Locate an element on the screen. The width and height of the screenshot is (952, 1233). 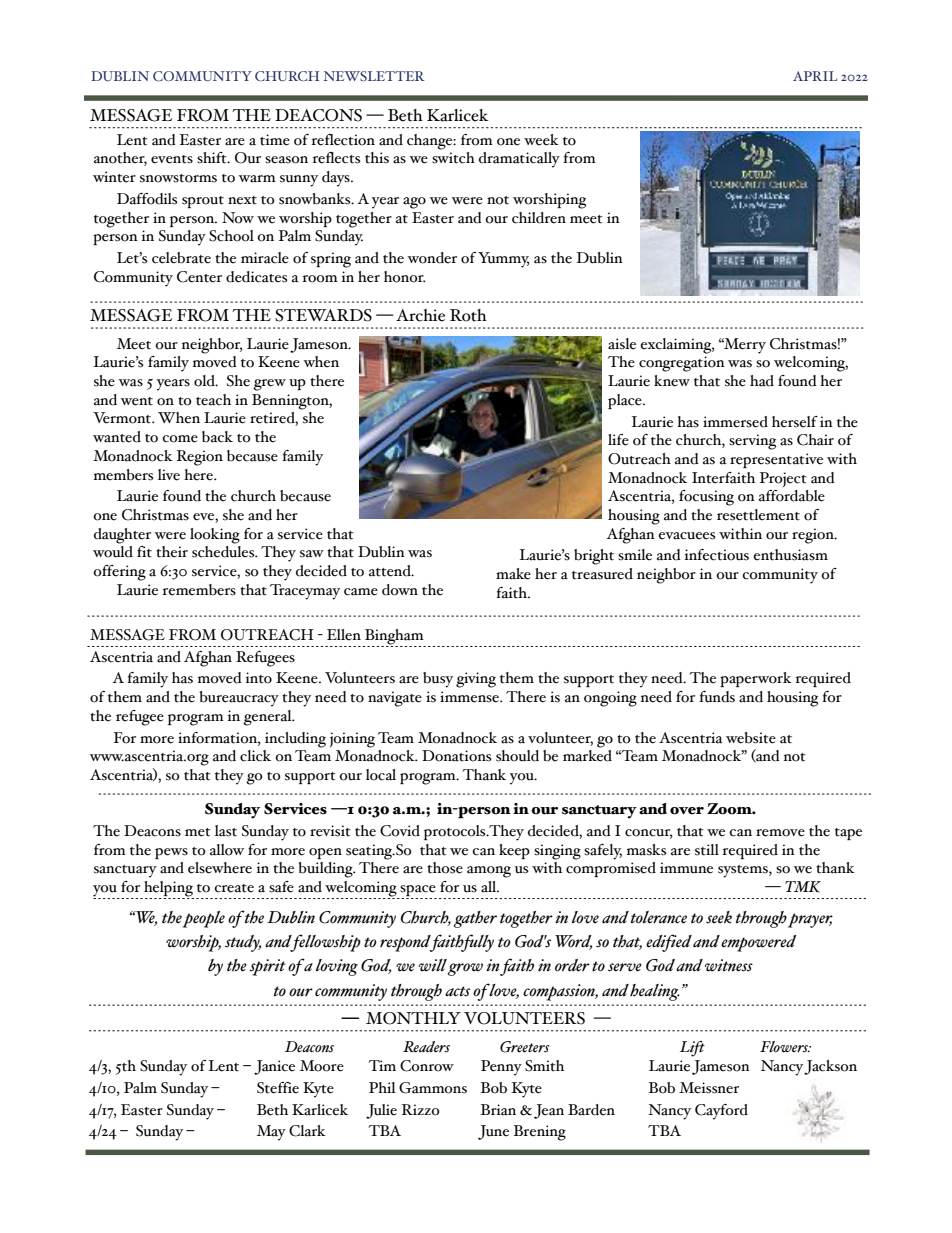
website is located at coordinates (751, 738).
